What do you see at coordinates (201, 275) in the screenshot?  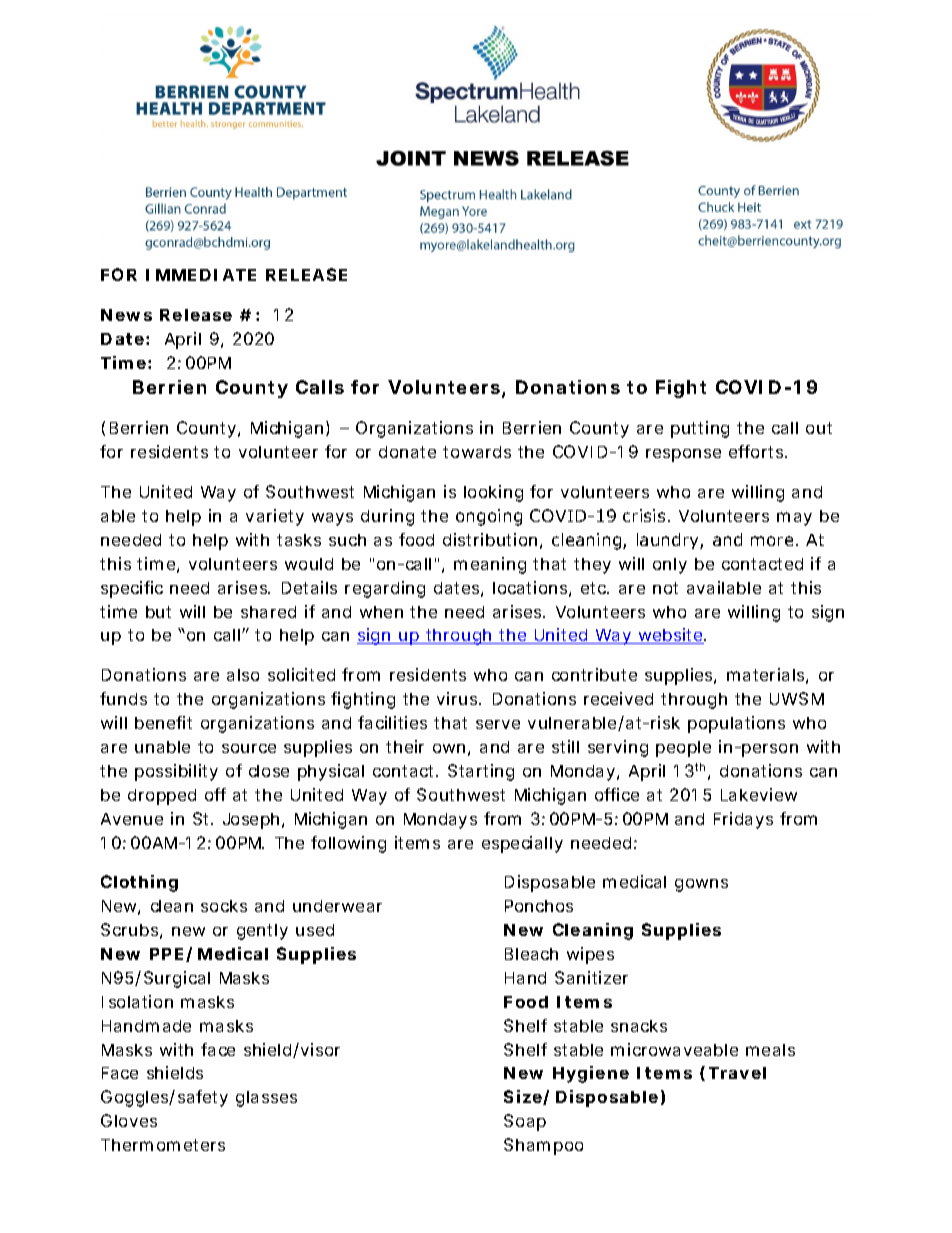 I see `IMMEDIATE` at bounding box center [201, 275].
